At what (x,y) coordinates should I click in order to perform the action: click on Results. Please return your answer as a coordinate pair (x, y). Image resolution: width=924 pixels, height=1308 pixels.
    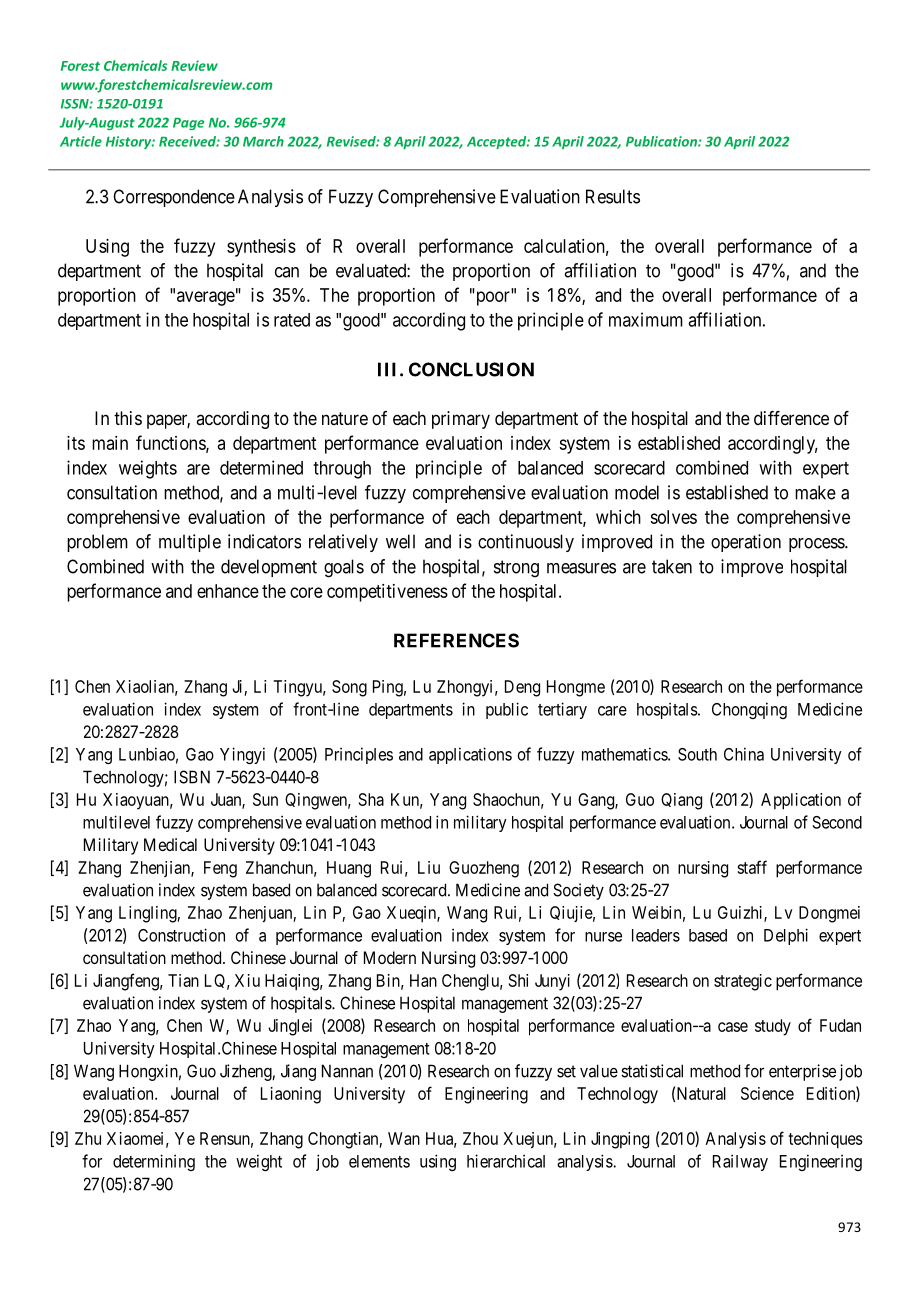
    Looking at the image, I should click on (613, 196).
